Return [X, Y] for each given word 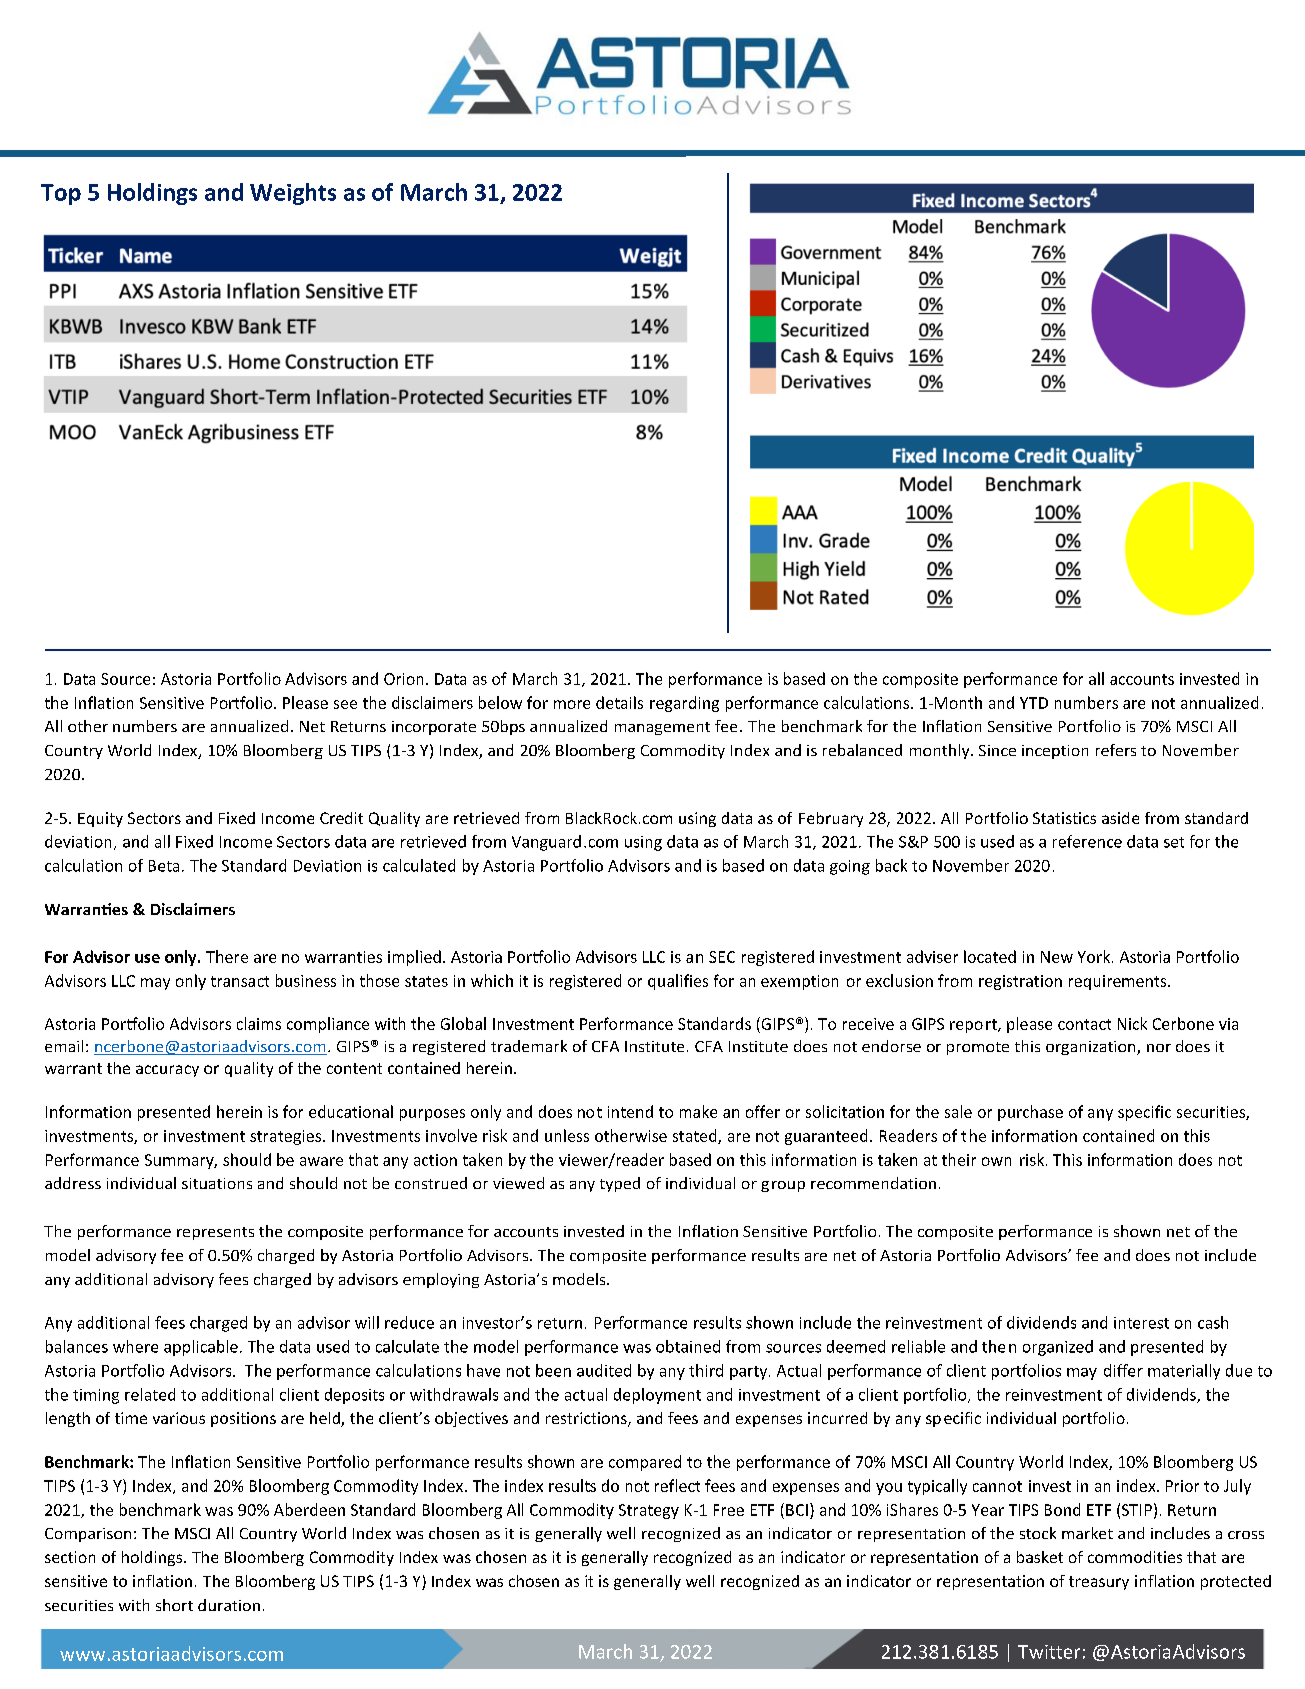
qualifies [678, 982]
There [227, 956]
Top [61, 194]
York [1095, 956]
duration [229, 1605]
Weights [293, 194]
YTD [1034, 703]
